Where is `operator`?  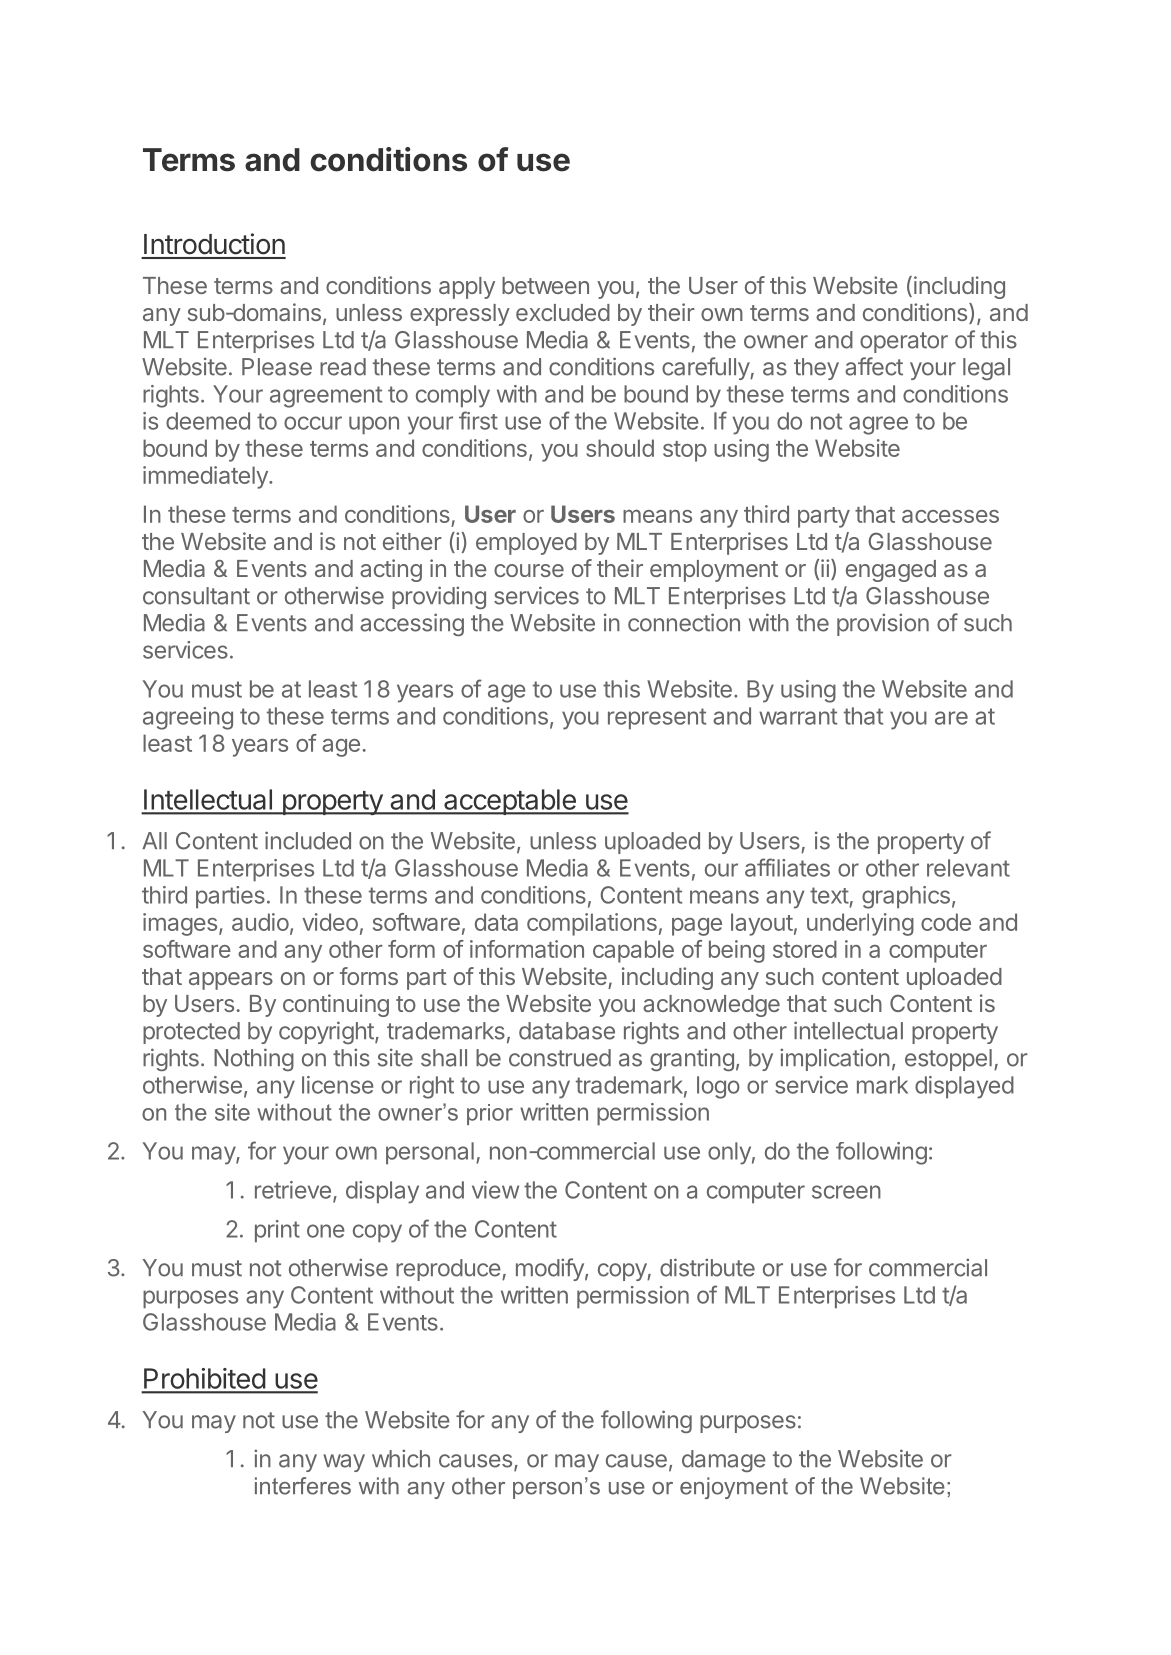 operator is located at coordinates (904, 342).
